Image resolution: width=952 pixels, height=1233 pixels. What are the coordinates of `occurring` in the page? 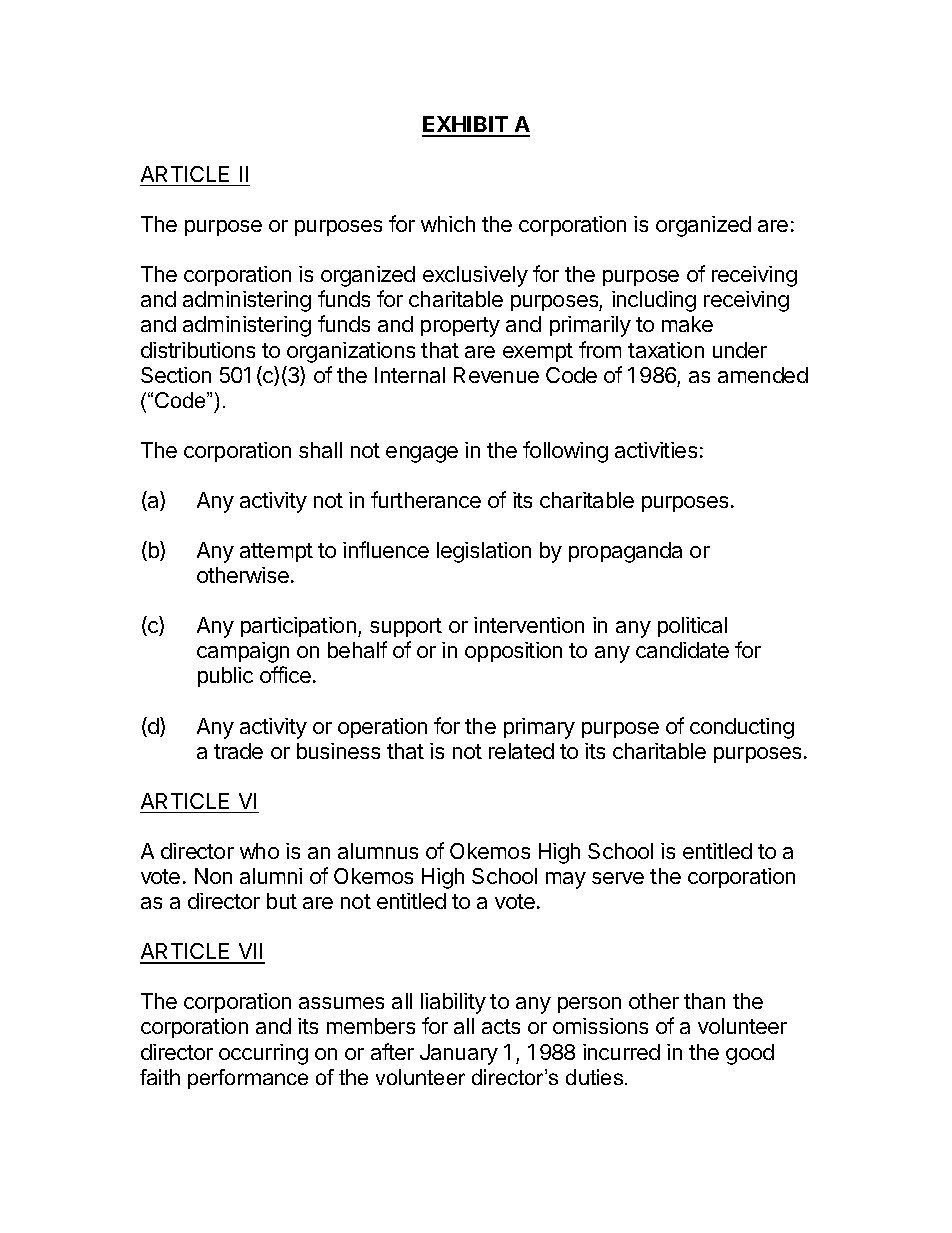 It's located at (263, 1054).
